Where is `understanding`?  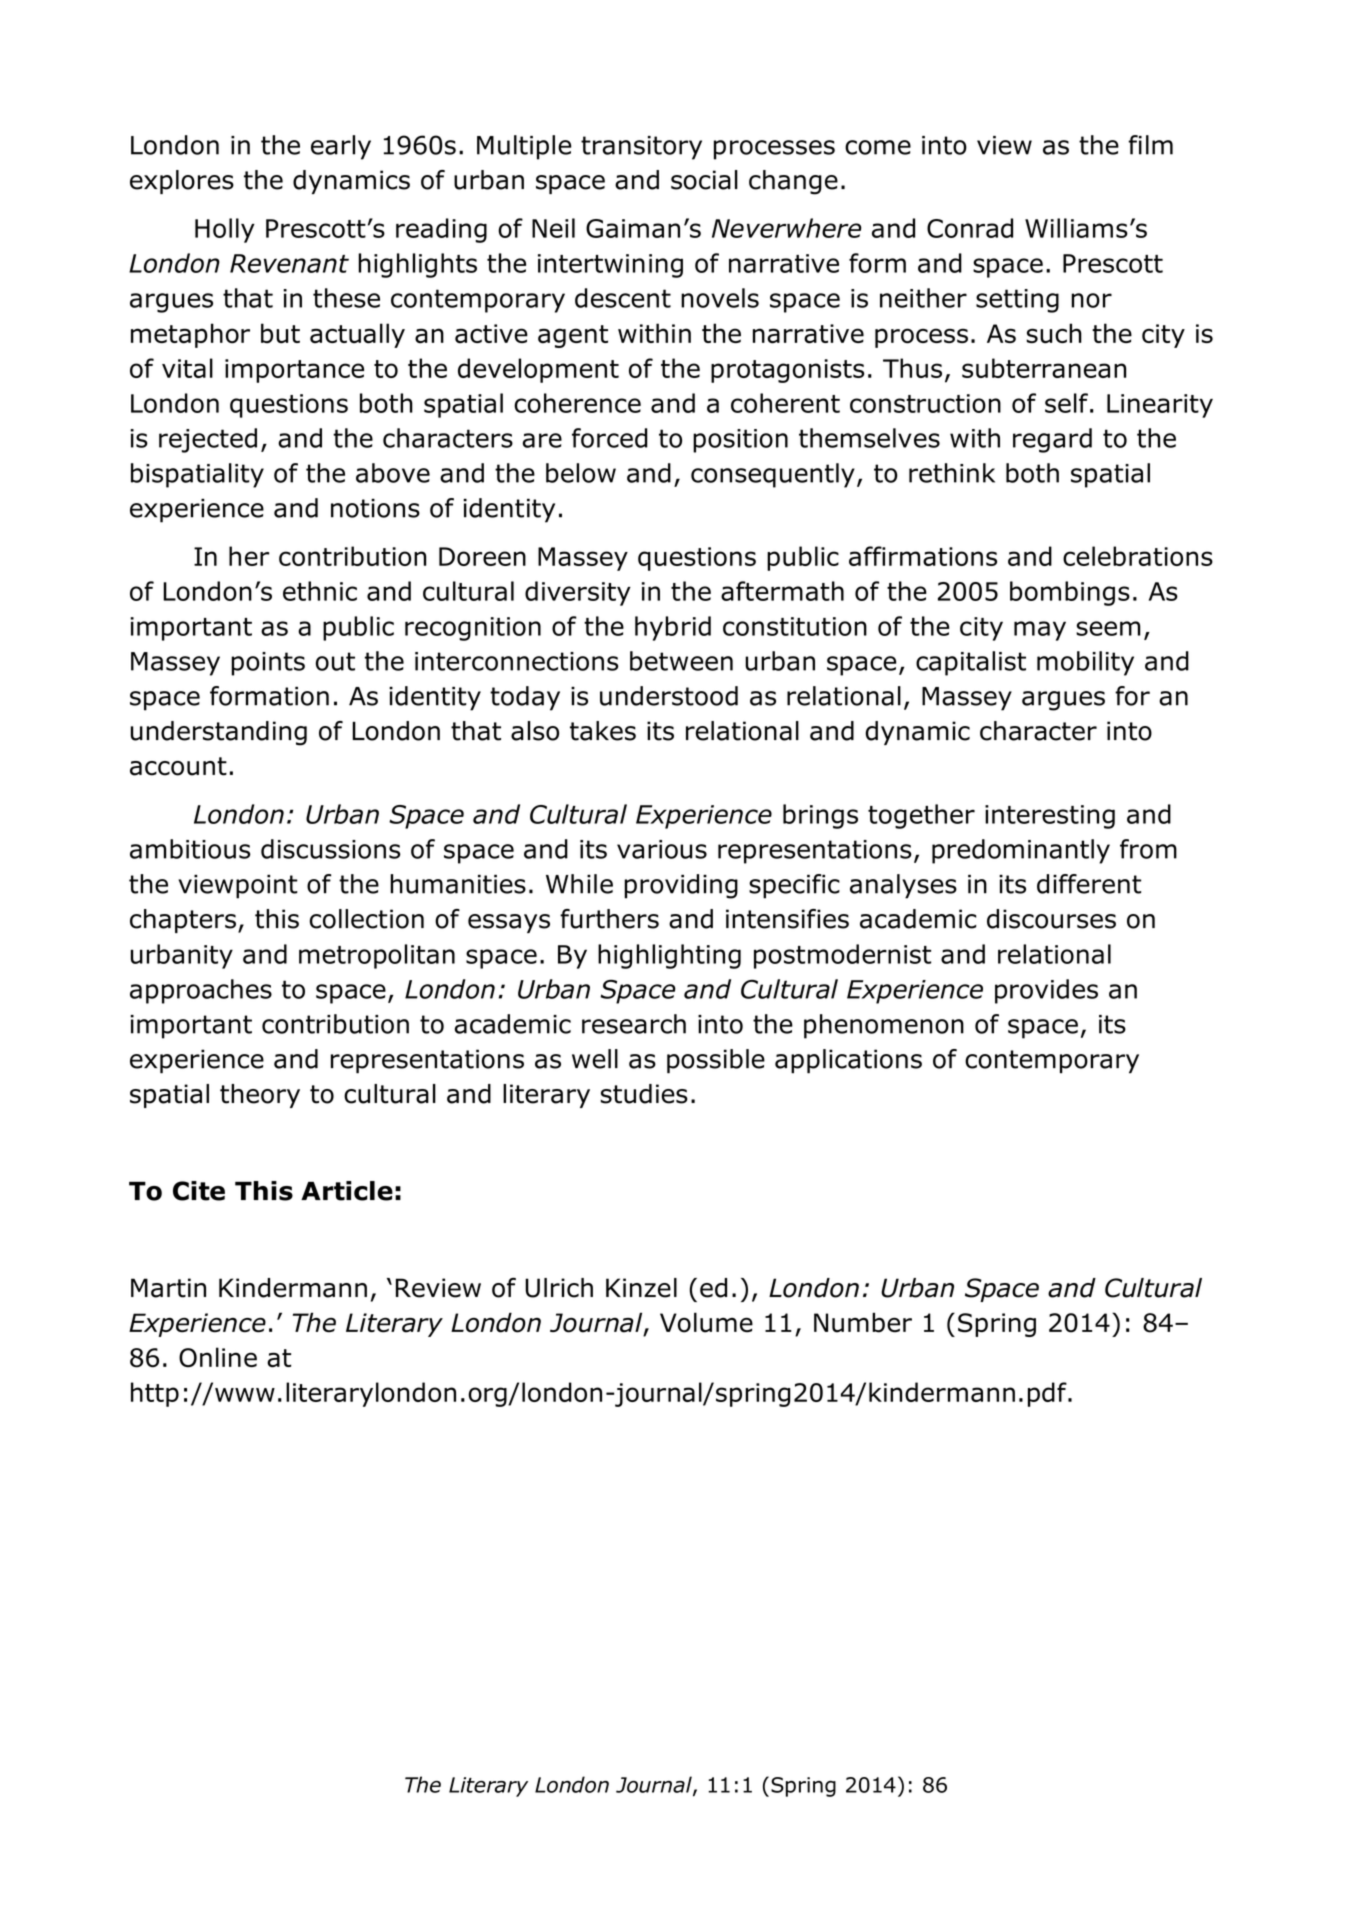 understanding is located at coordinates (219, 733).
